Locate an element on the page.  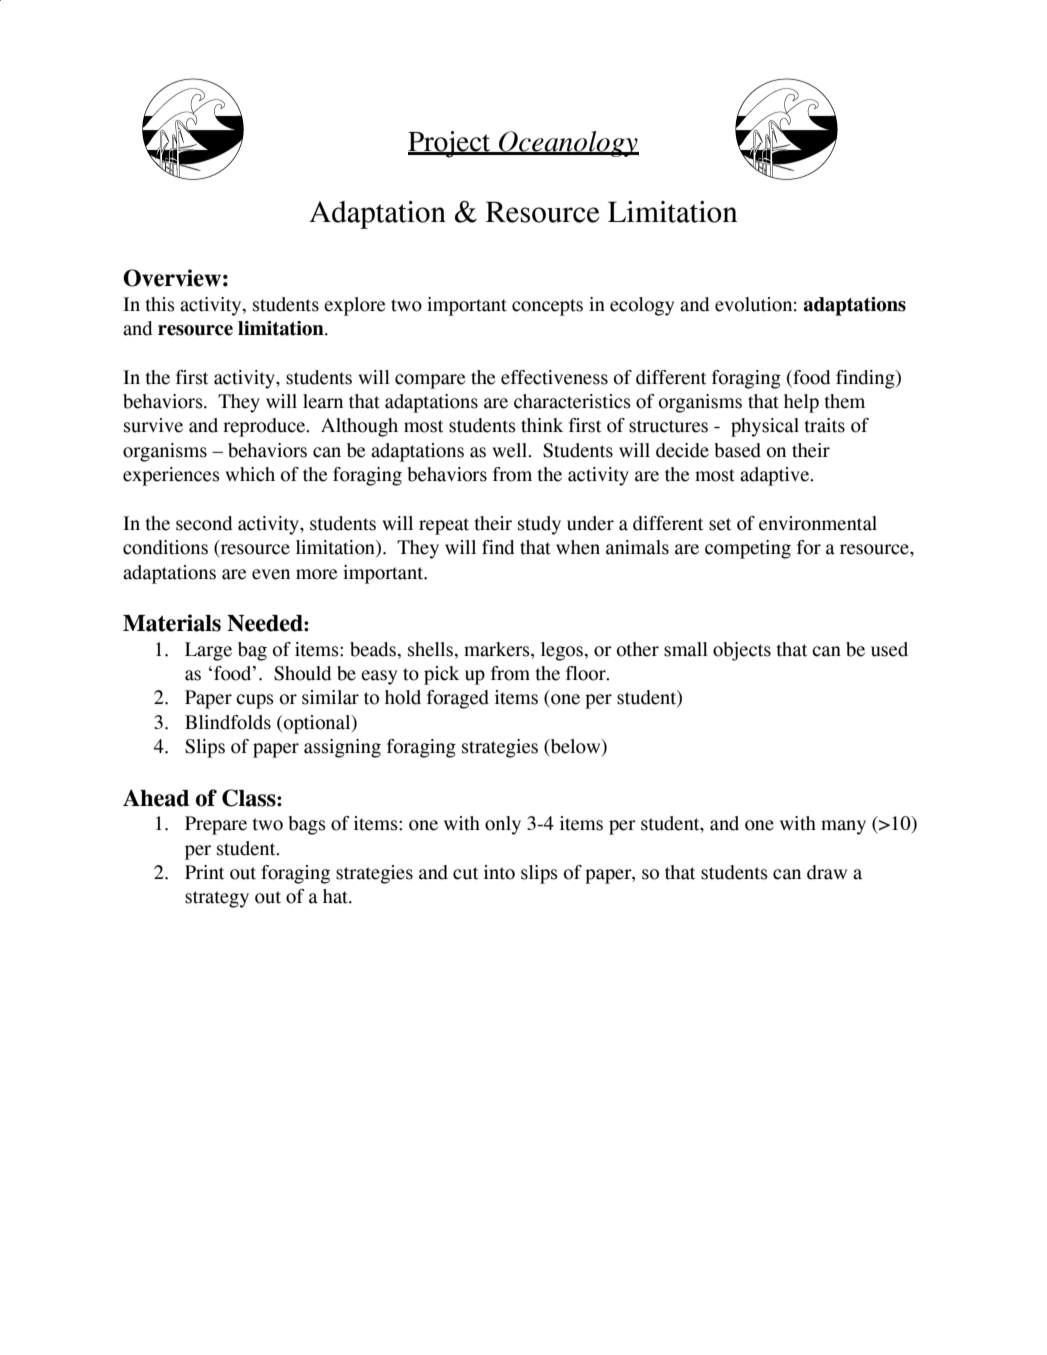
Project is located at coordinates (450, 144).
